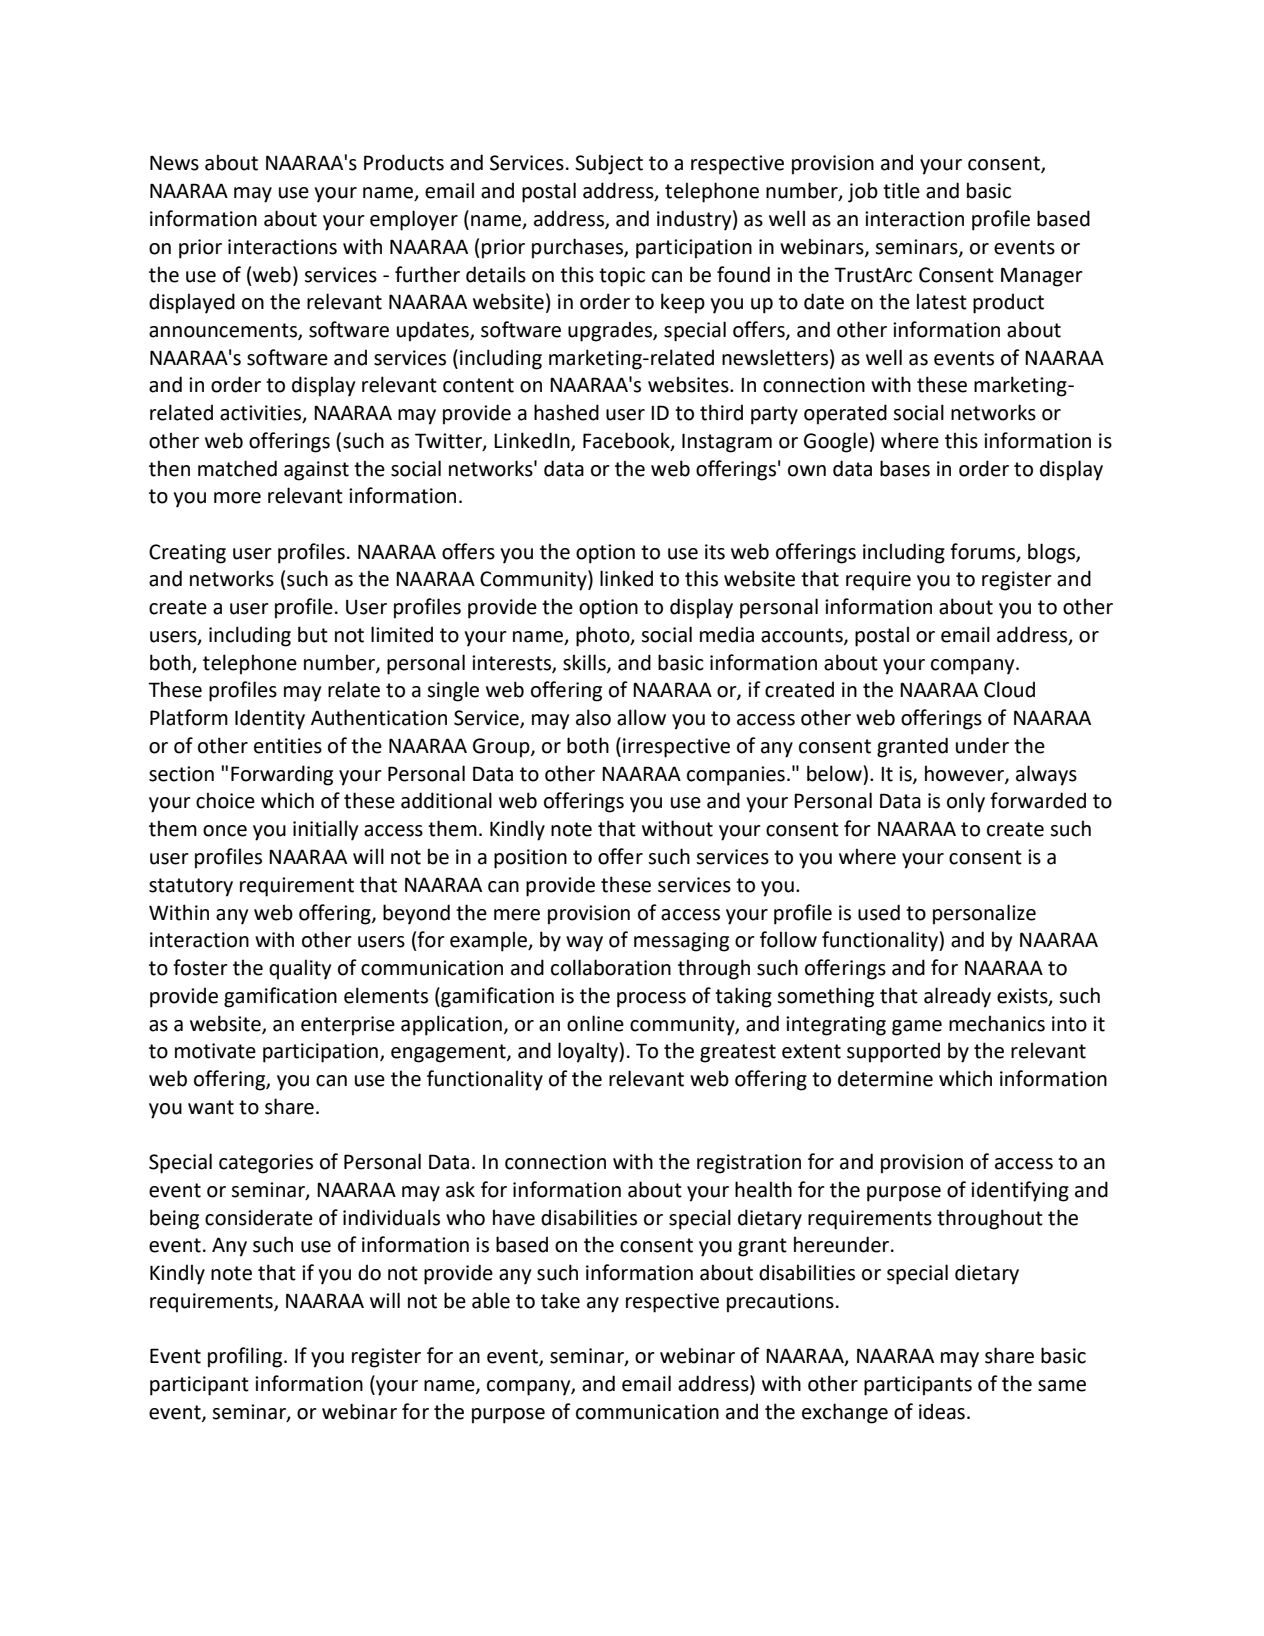 This screenshot has width=1264, height=1636. What do you see at coordinates (300, 969) in the screenshot?
I see `quality` at bounding box center [300, 969].
